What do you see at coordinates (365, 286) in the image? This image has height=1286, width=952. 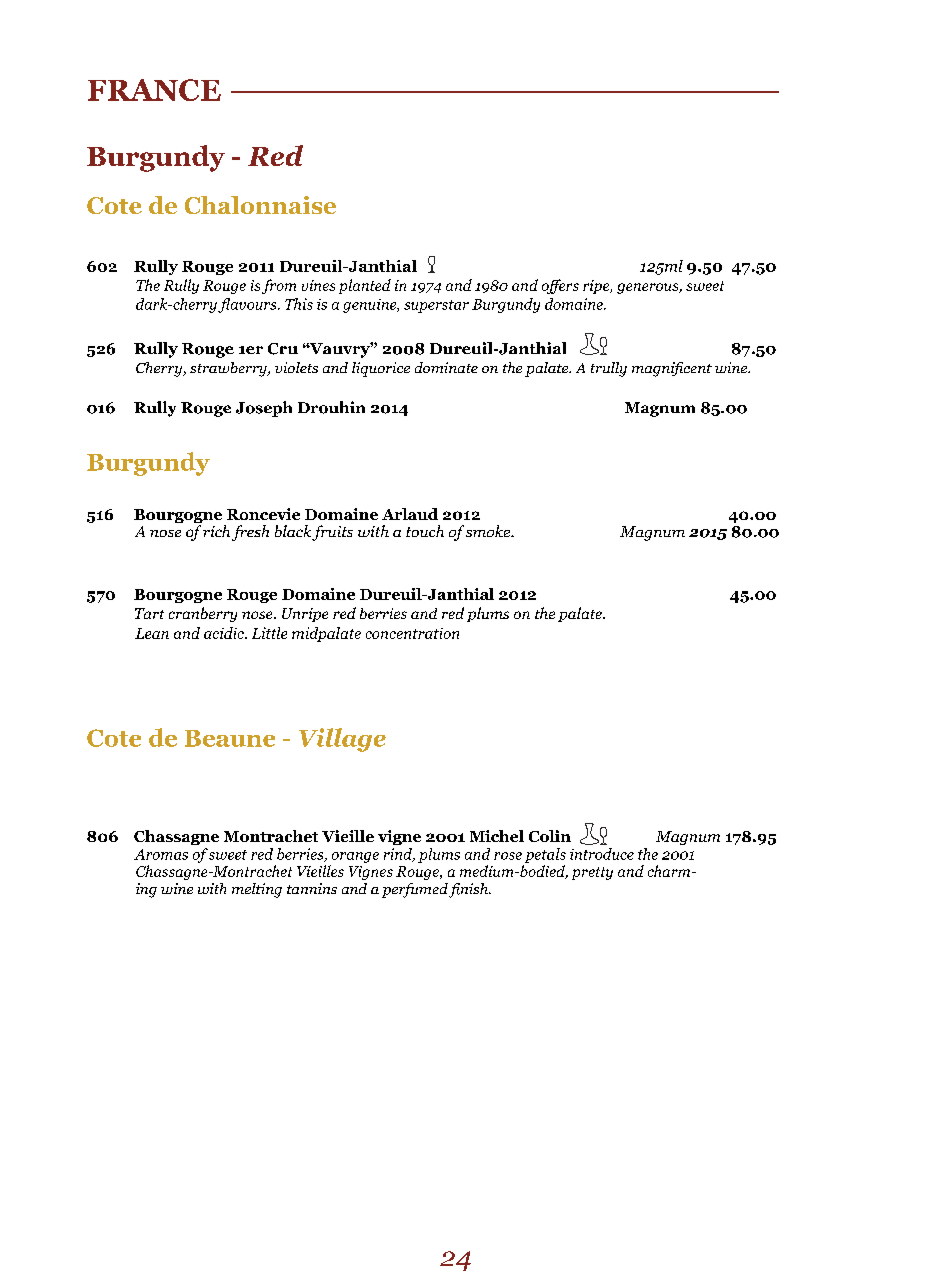 I see `planted` at bounding box center [365, 286].
